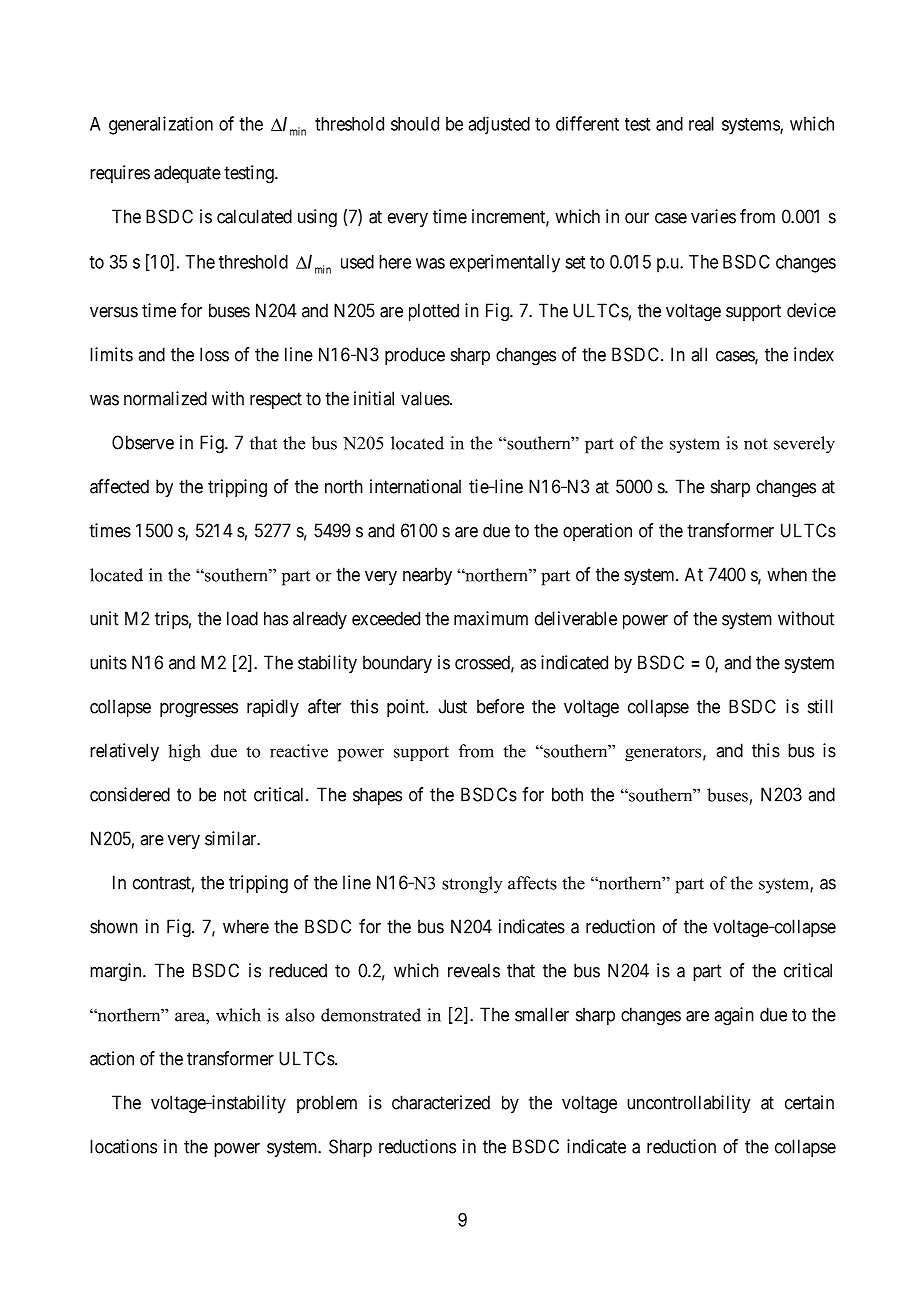  I want to click on when, so click(787, 574).
